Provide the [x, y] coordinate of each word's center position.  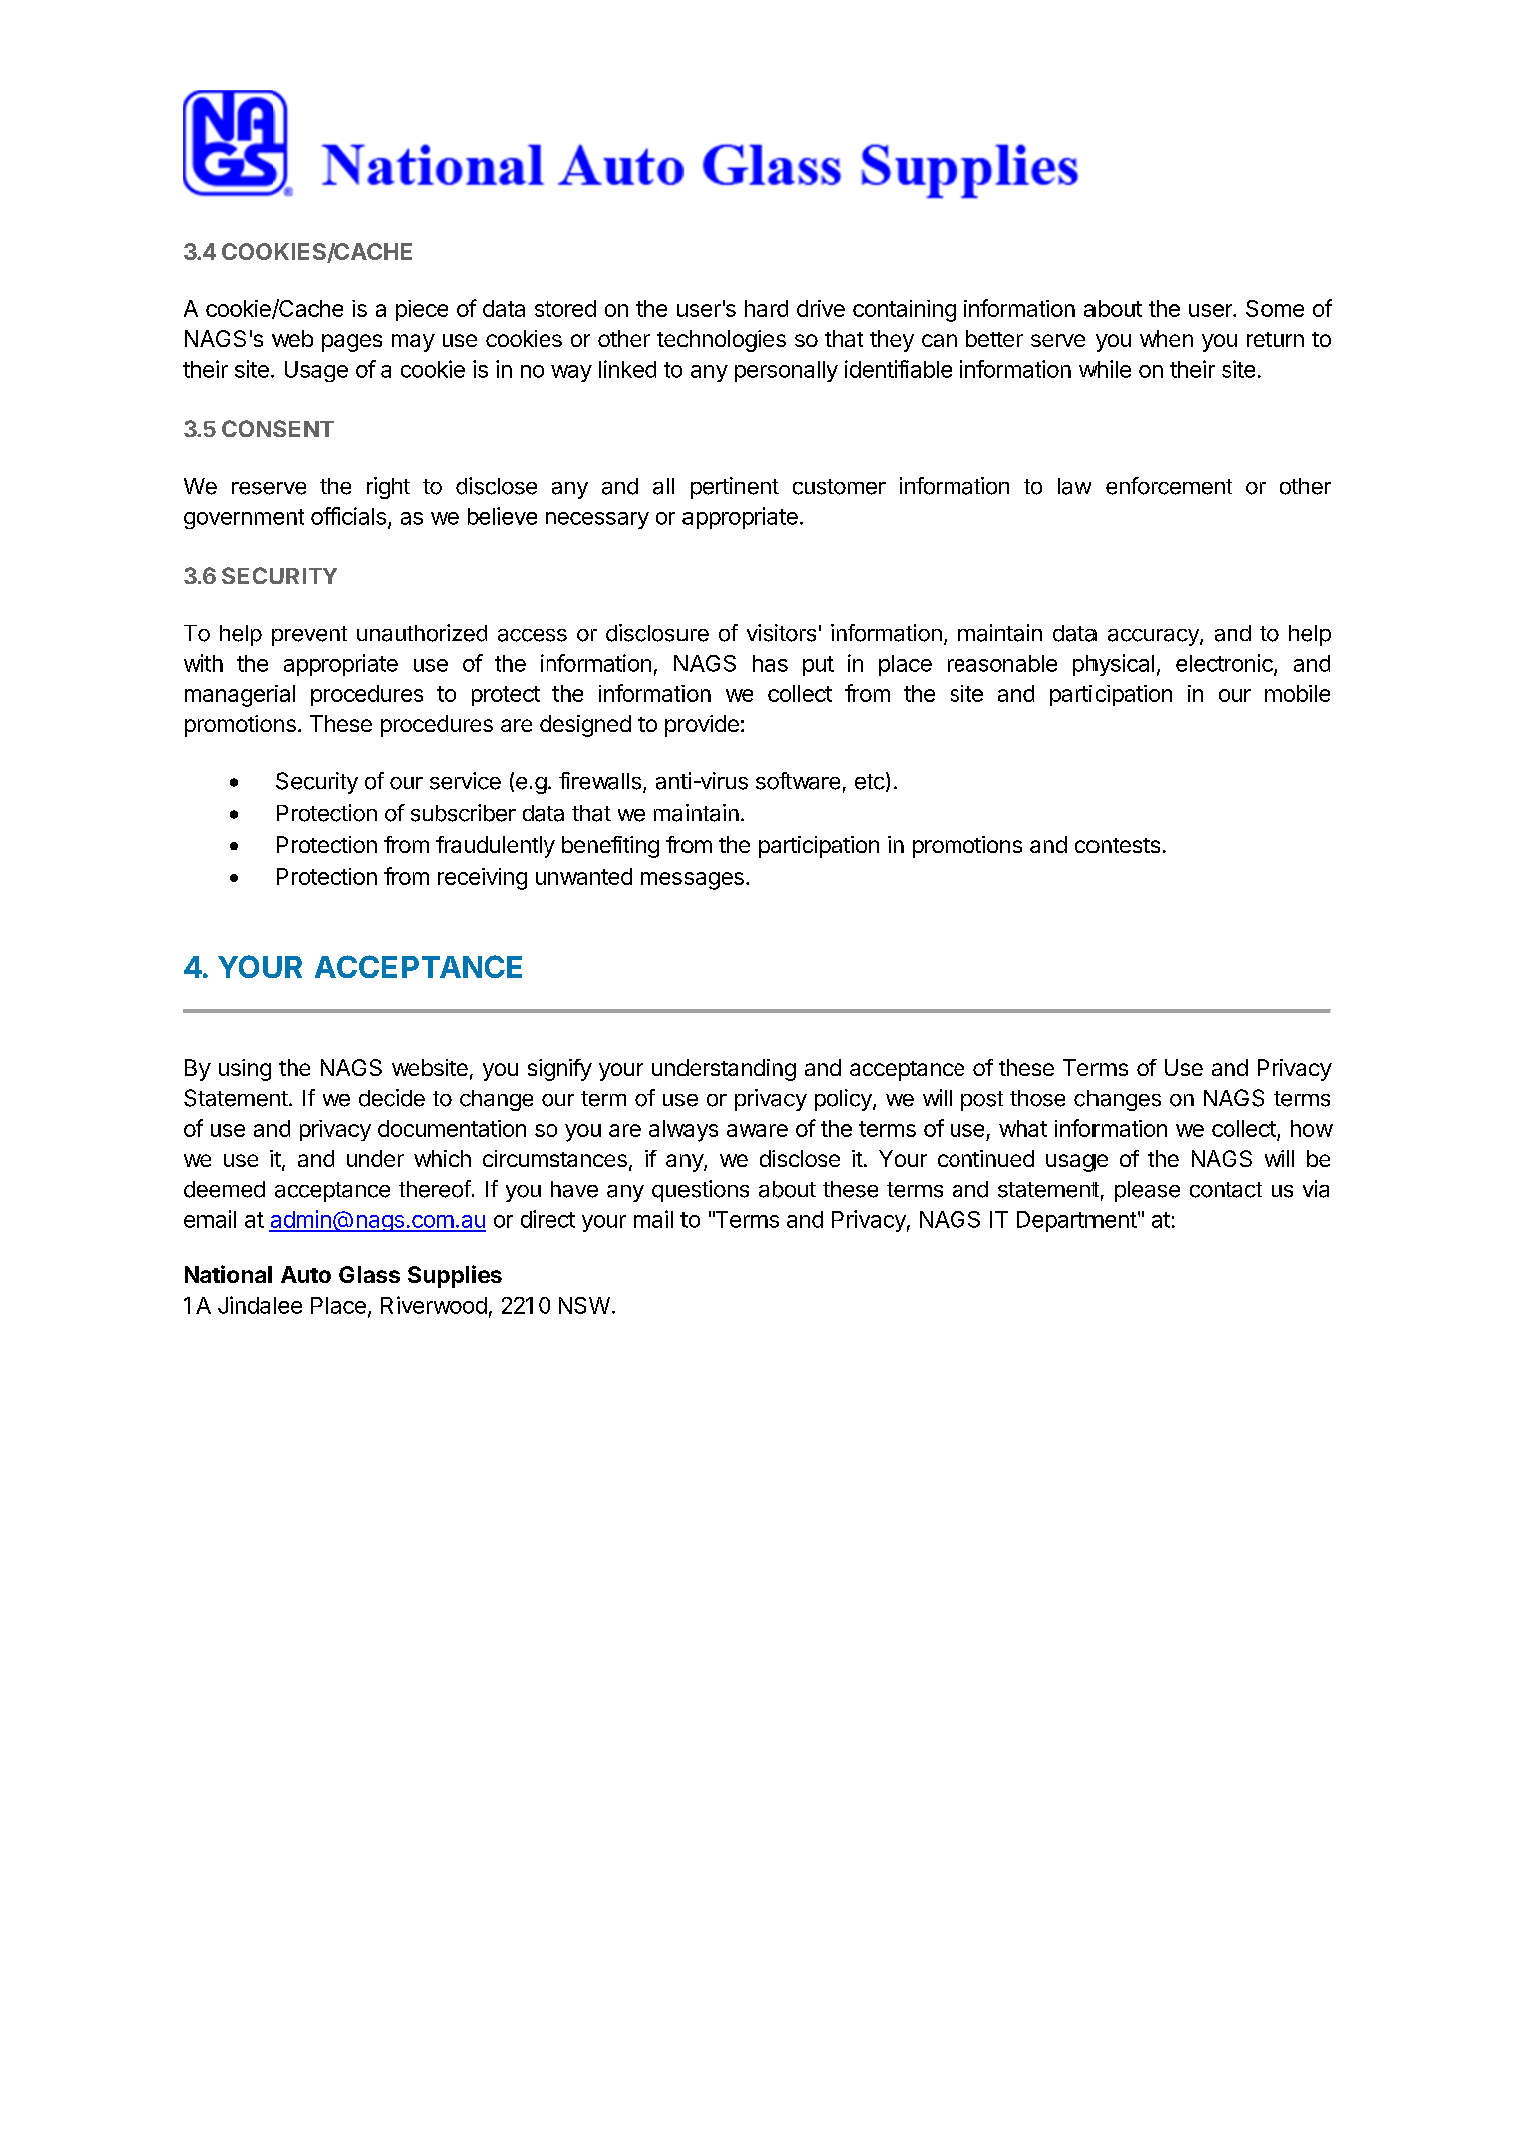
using [245, 1070]
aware [757, 1130]
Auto [306, 1274]
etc [870, 782]
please [1147, 1191]
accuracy [1154, 637]
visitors [781, 633]
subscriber [463, 813]
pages [352, 343]
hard [766, 308]
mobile [1297, 693]
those [1037, 1098]
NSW [584, 1305]
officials [348, 516]
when [1166, 338]
